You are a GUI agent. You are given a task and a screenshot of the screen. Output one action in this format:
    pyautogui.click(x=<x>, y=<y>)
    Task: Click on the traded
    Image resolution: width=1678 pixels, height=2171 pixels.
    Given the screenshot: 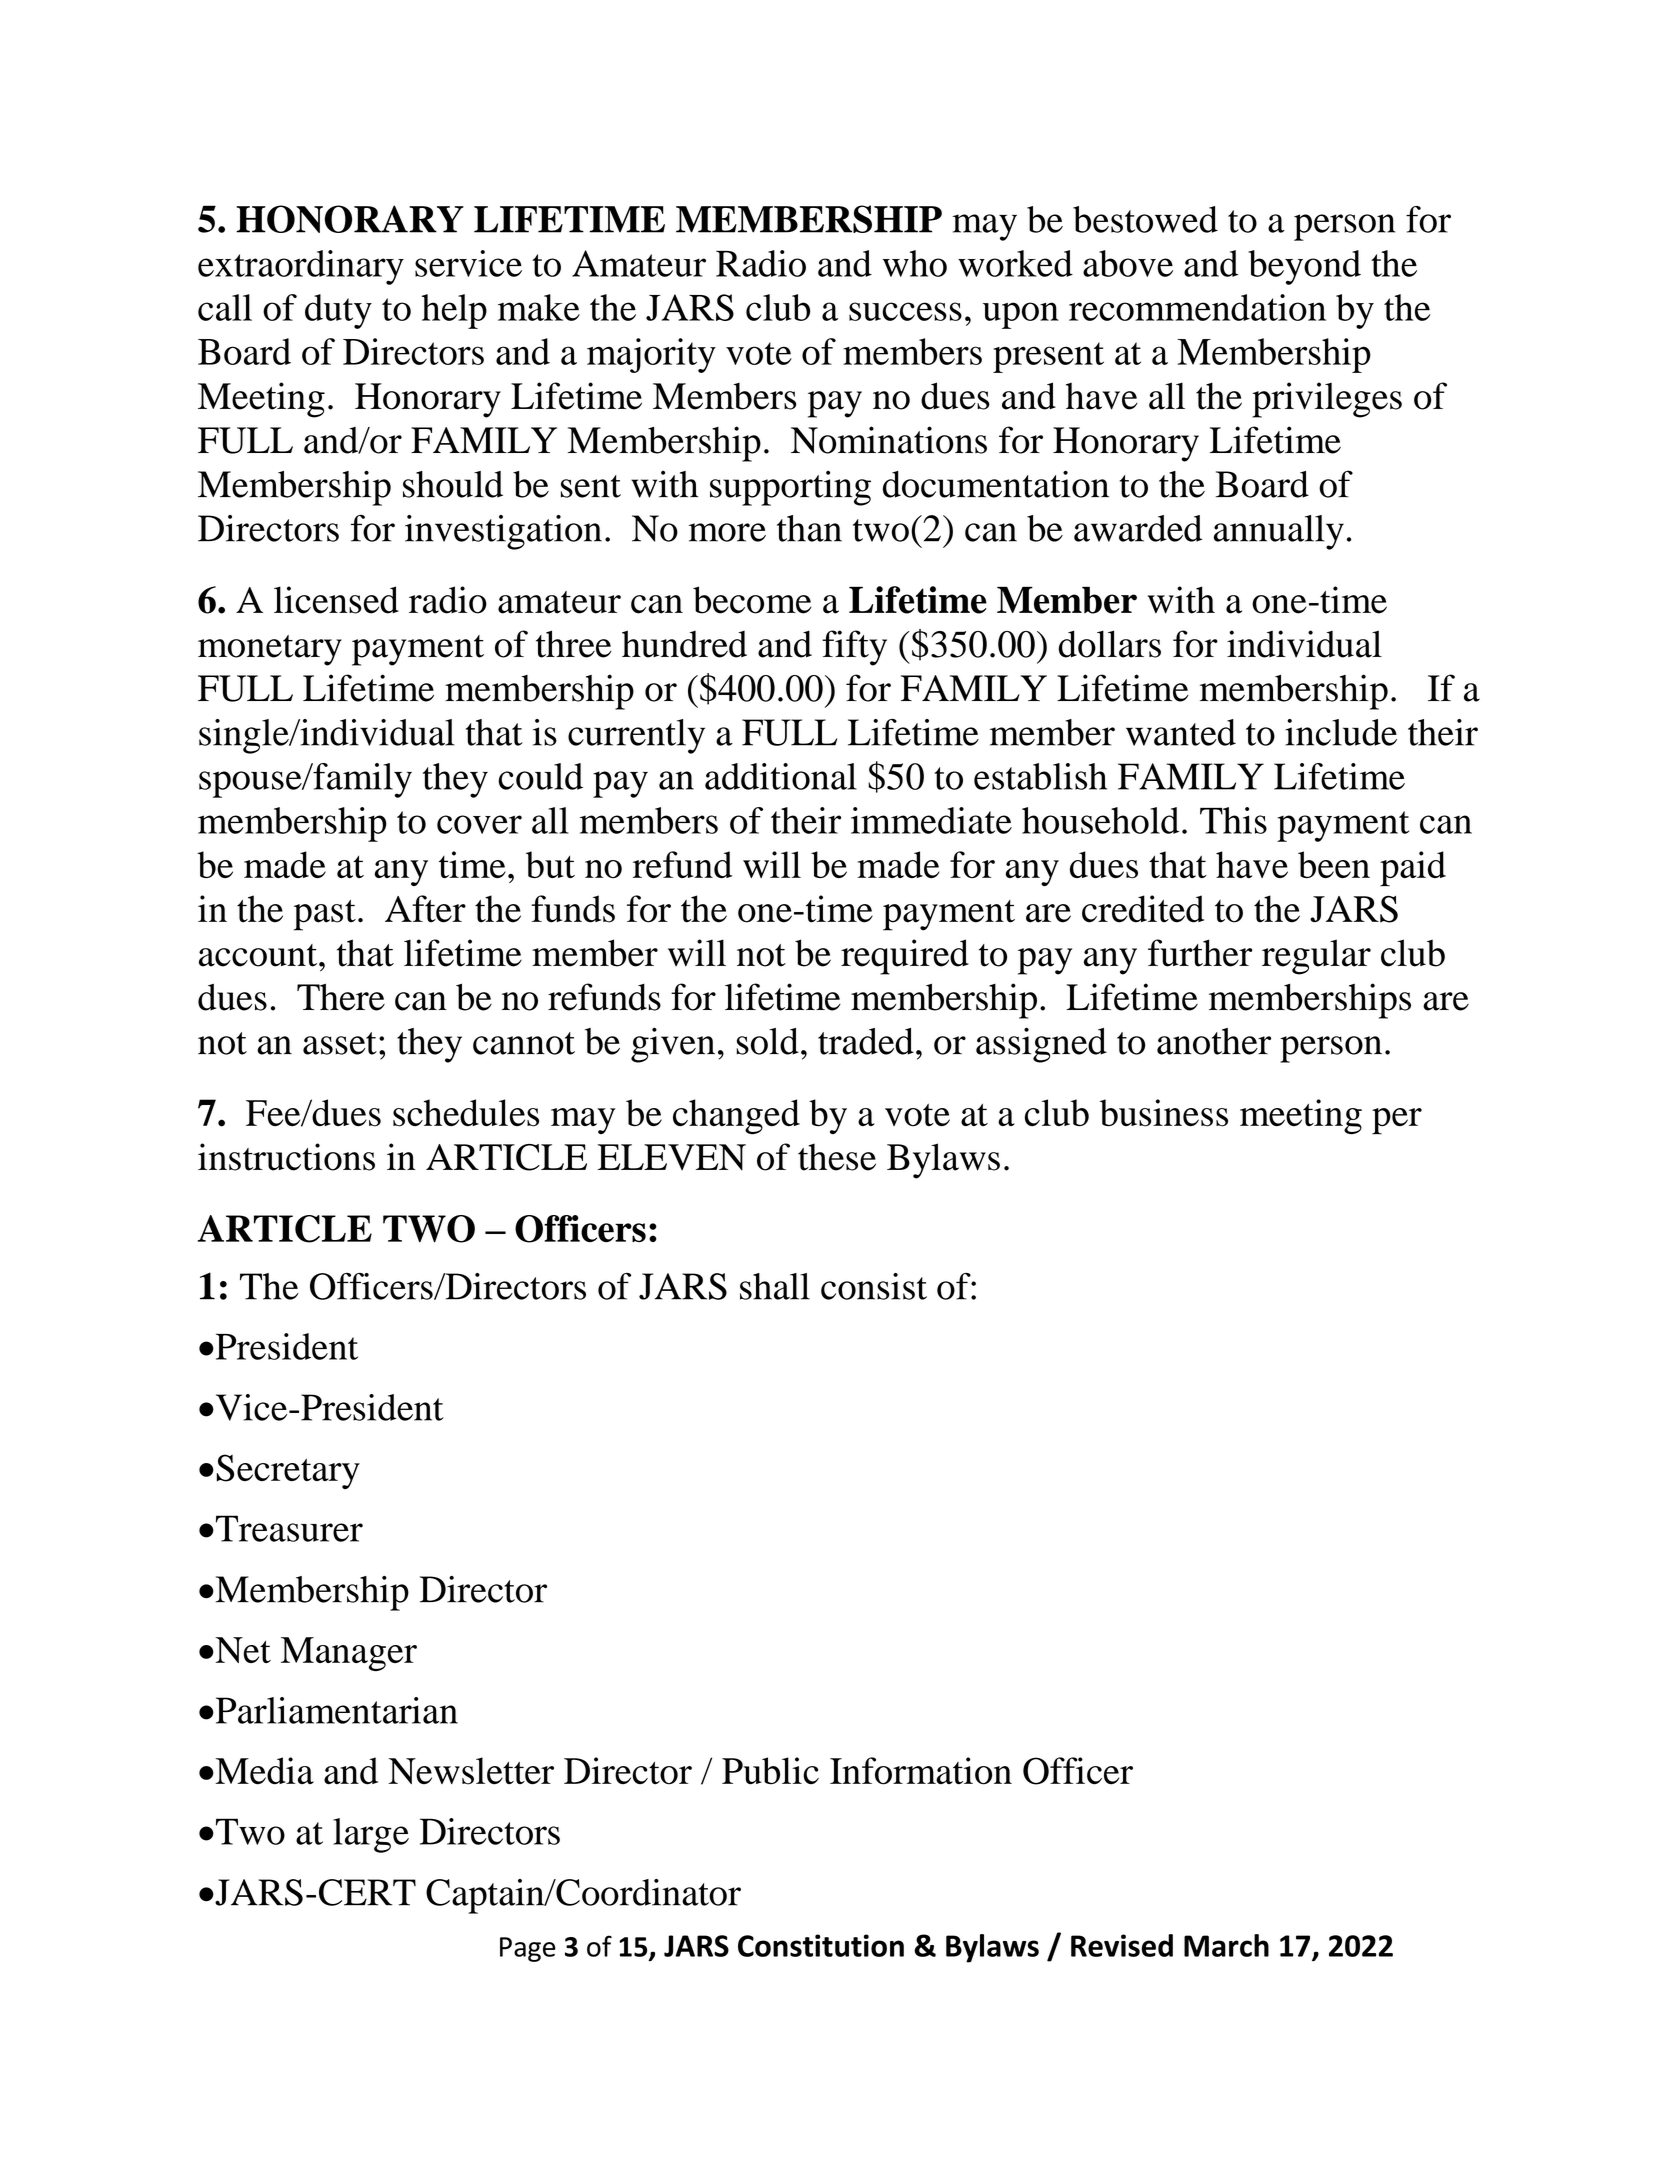 What is the action you would take?
    pyautogui.click(x=866, y=1041)
